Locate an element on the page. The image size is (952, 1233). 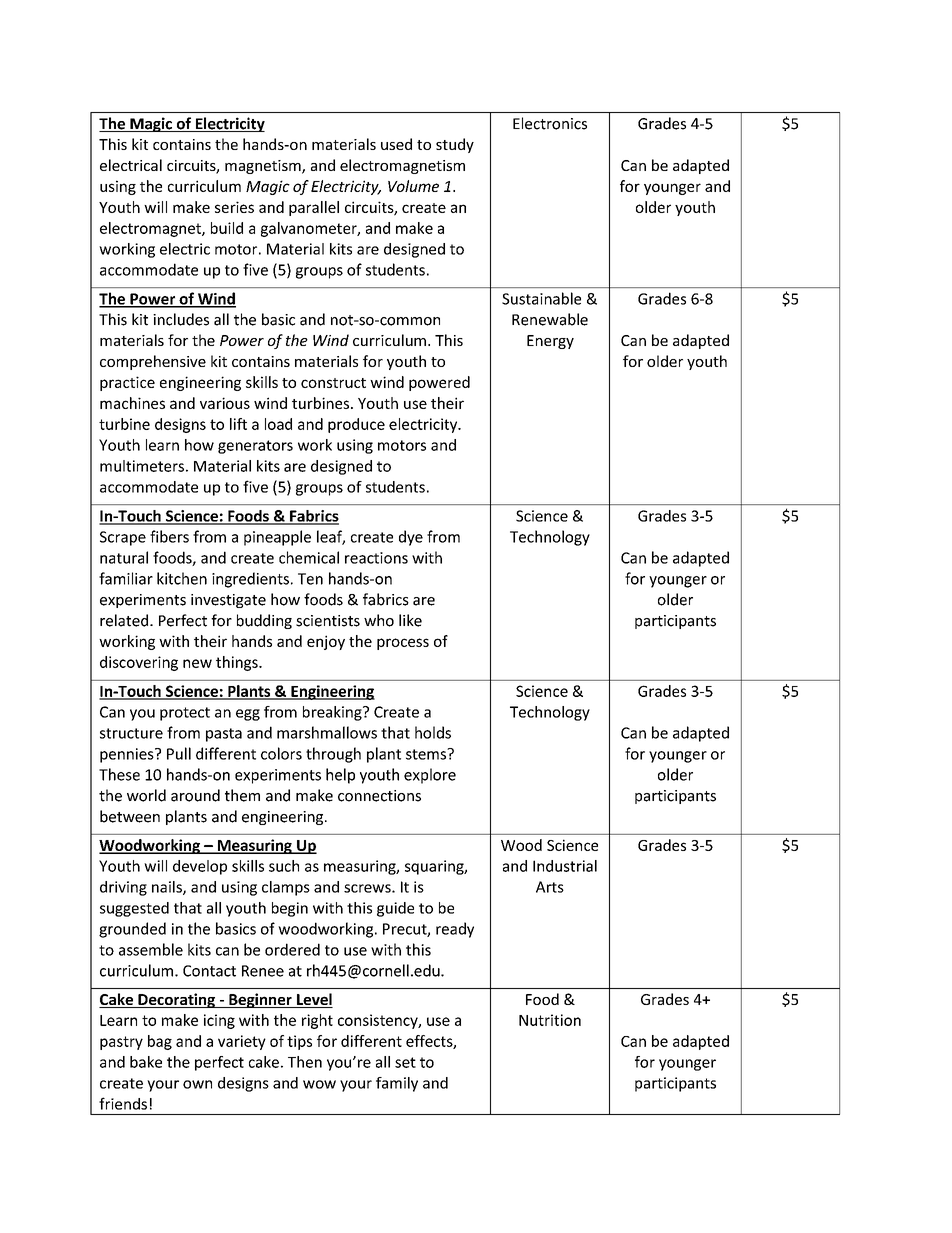
like is located at coordinates (410, 620).
